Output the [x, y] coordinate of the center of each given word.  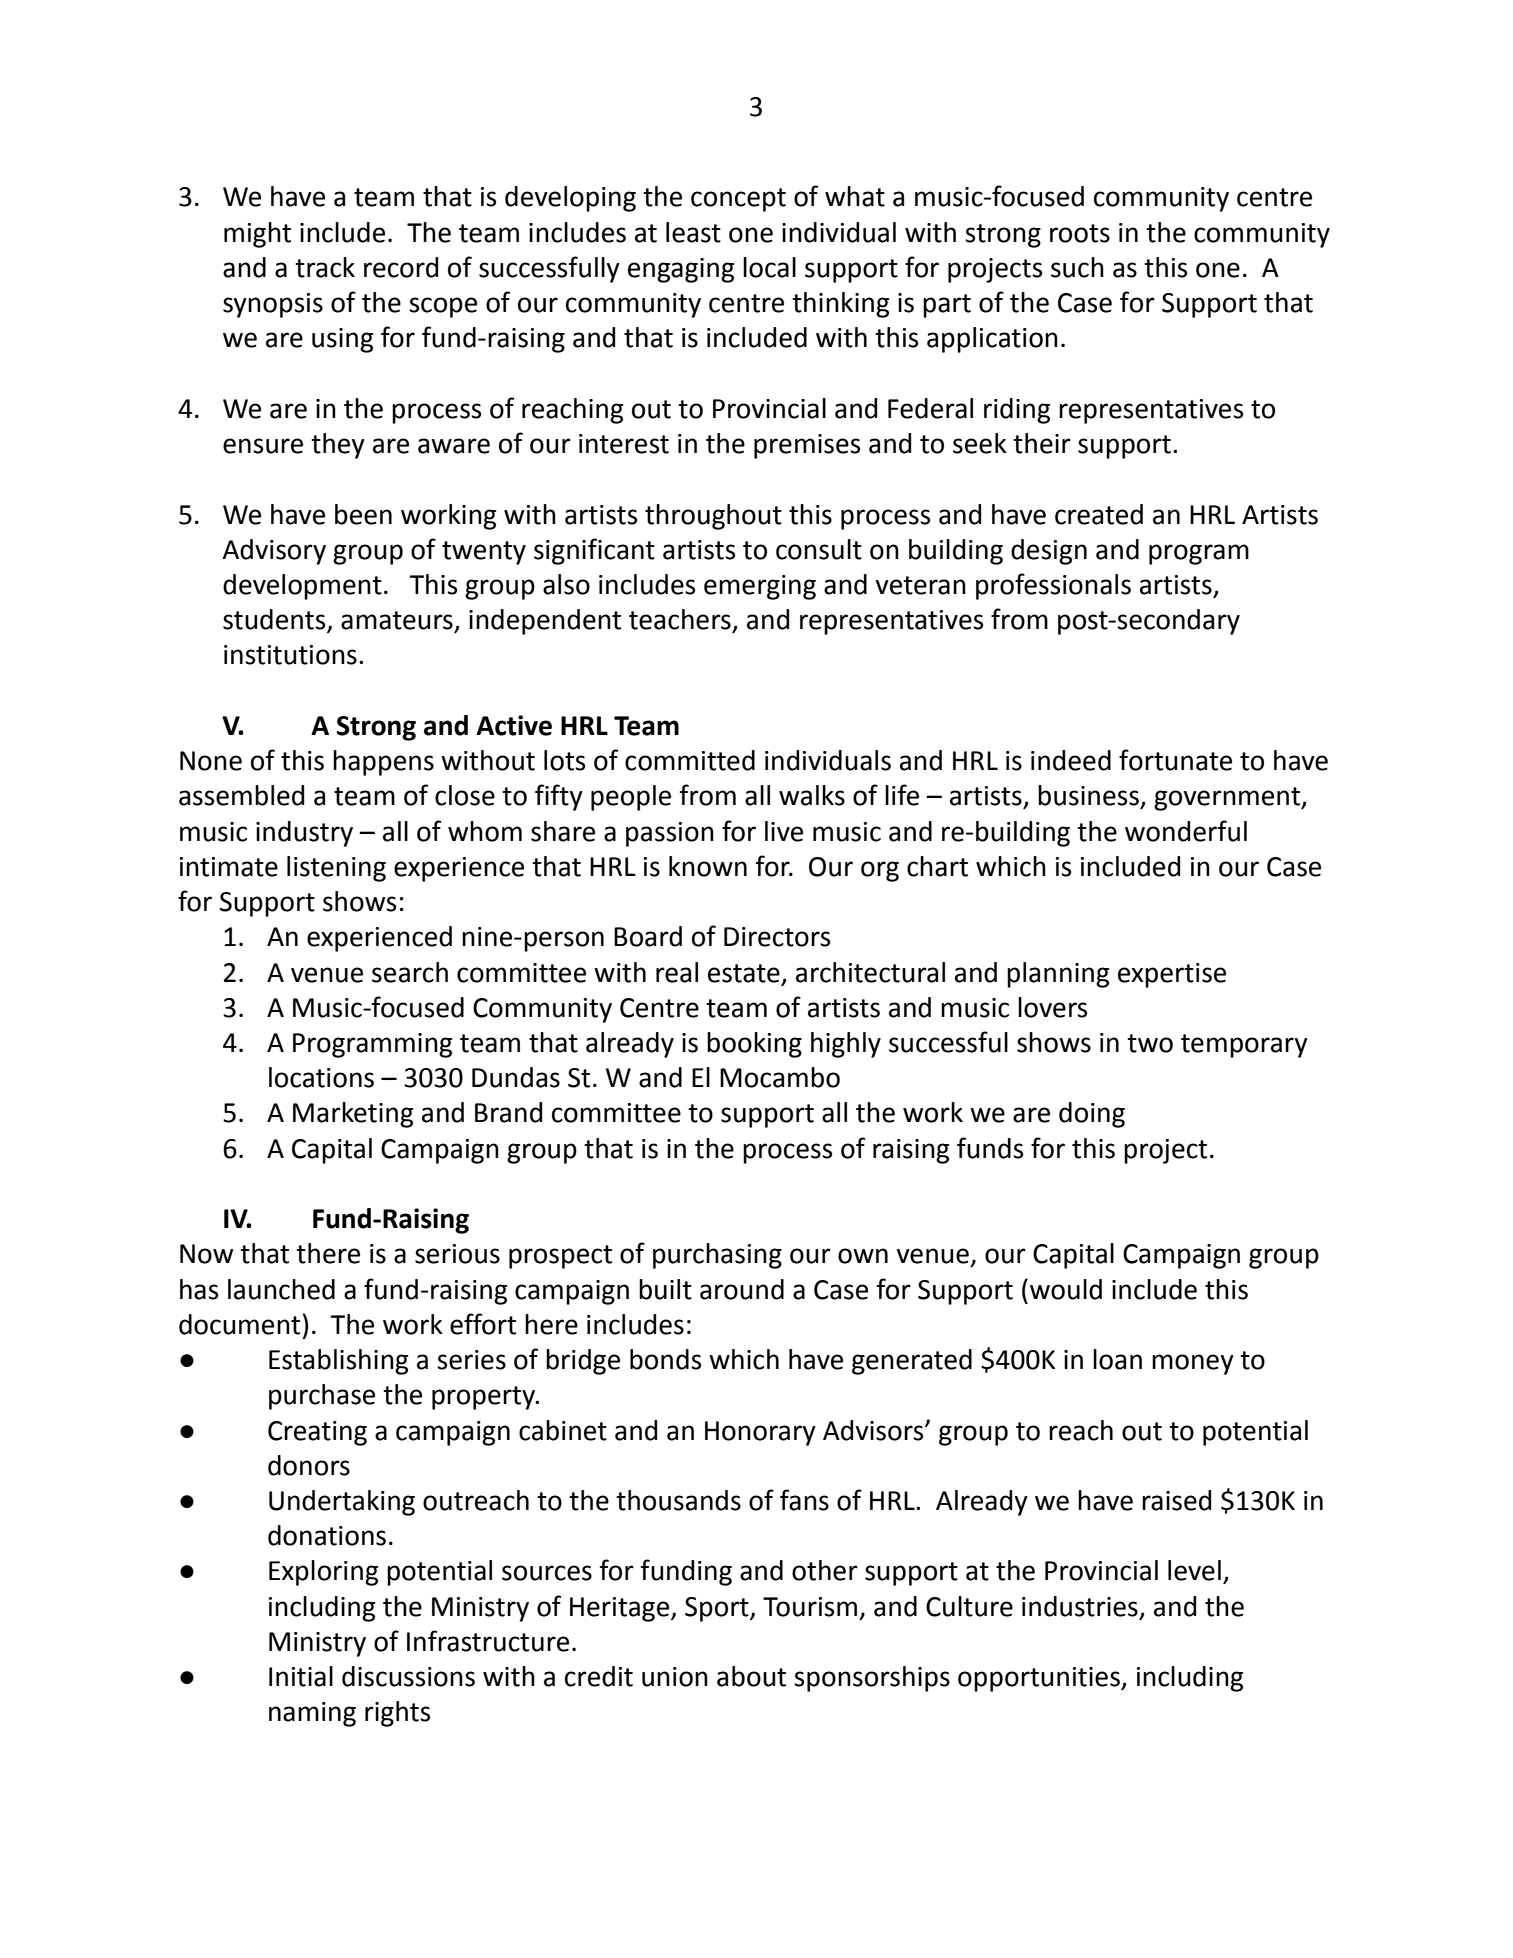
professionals [1053, 586]
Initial [301, 1676]
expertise [1172, 975]
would [1066, 1289]
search [410, 972]
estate [744, 973]
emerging [760, 587]
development [302, 587]
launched [281, 1289]
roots [1080, 233]
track [325, 267]
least [693, 232]
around [742, 1289]
